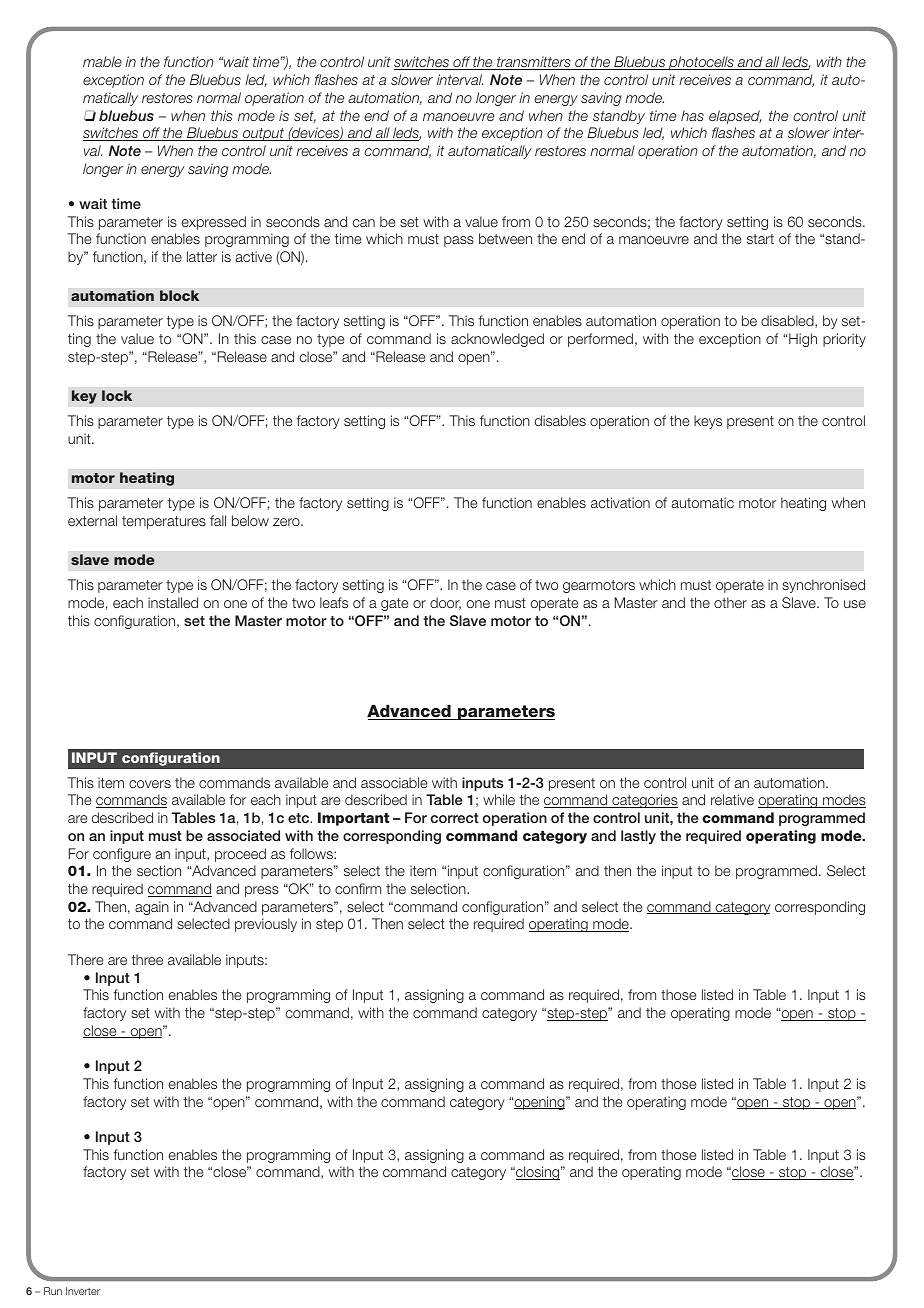  I want to click on elapsed, so click(735, 117).
